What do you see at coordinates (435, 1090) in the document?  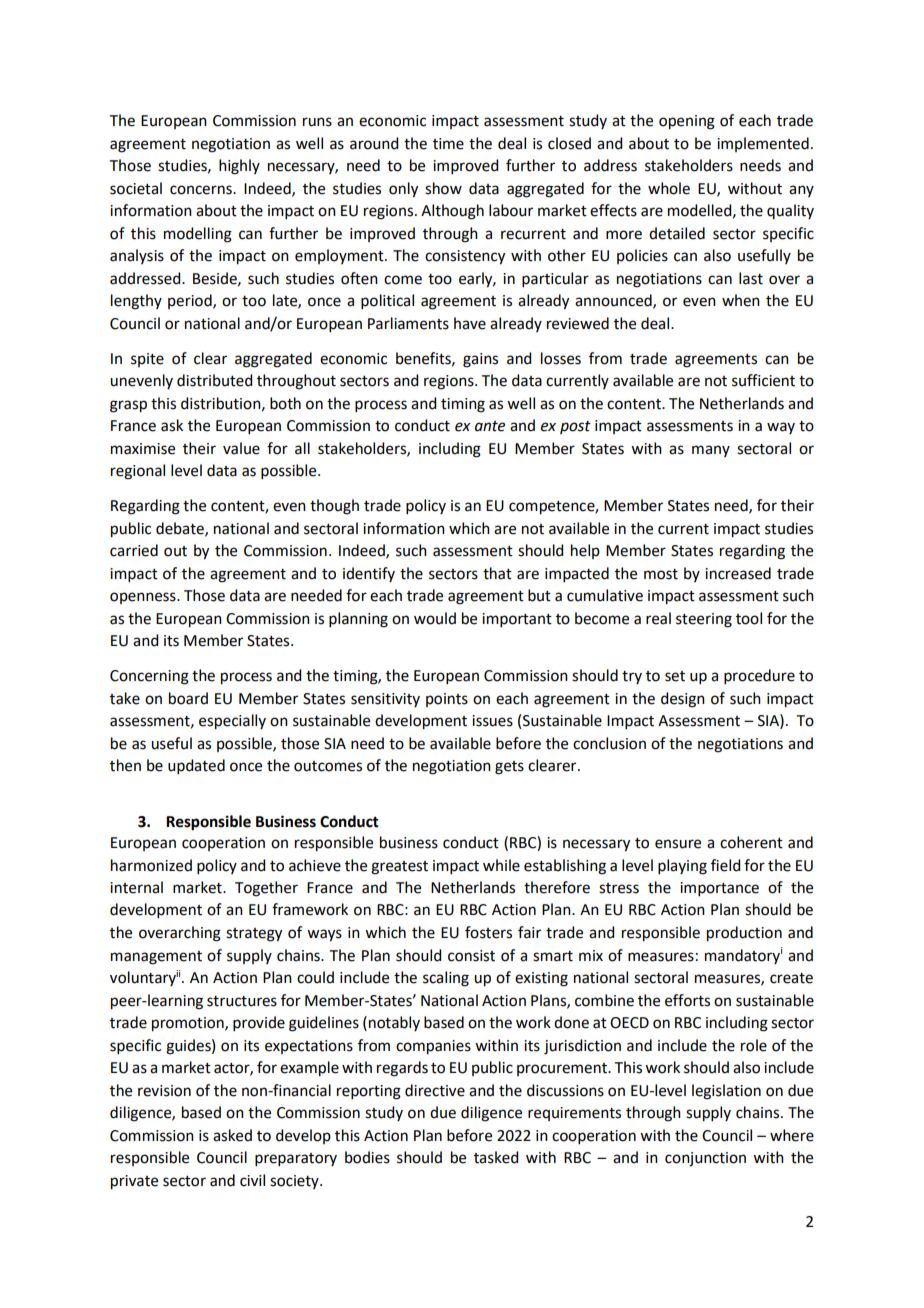 I see `directive` at bounding box center [435, 1090].
